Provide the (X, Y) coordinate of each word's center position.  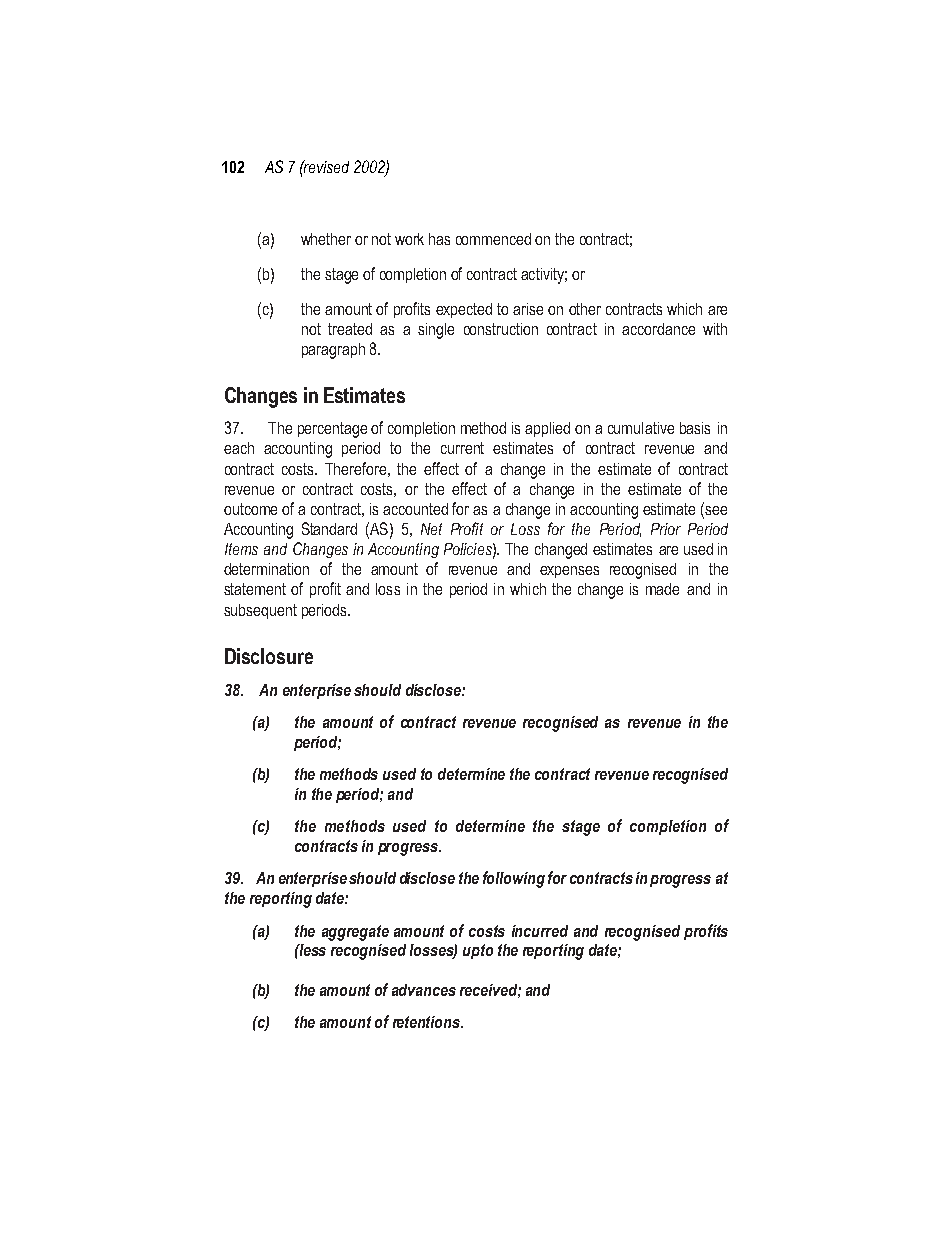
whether (326, 239)
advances (424, 990)
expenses (569, 572)
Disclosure (269, 656)
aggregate (355, 933)
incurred (540, 931)
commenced (493, 239)
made (662, 589)
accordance (658, 329)
